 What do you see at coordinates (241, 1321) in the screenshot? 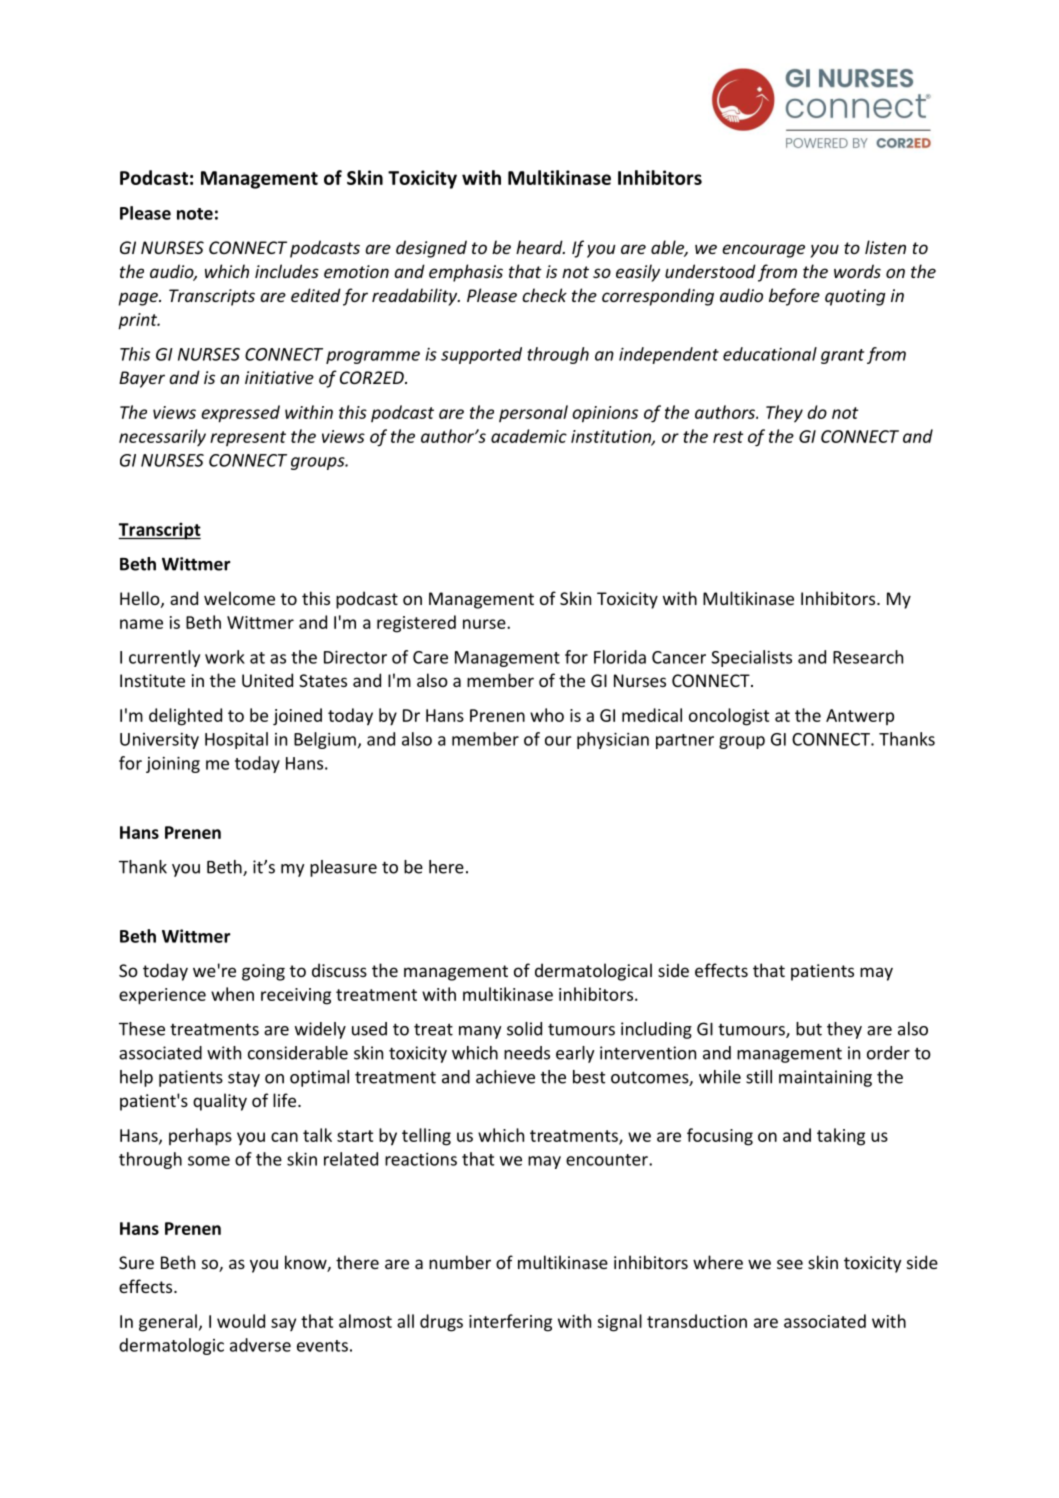
I see `would` at bounding box center [241, 1321].
